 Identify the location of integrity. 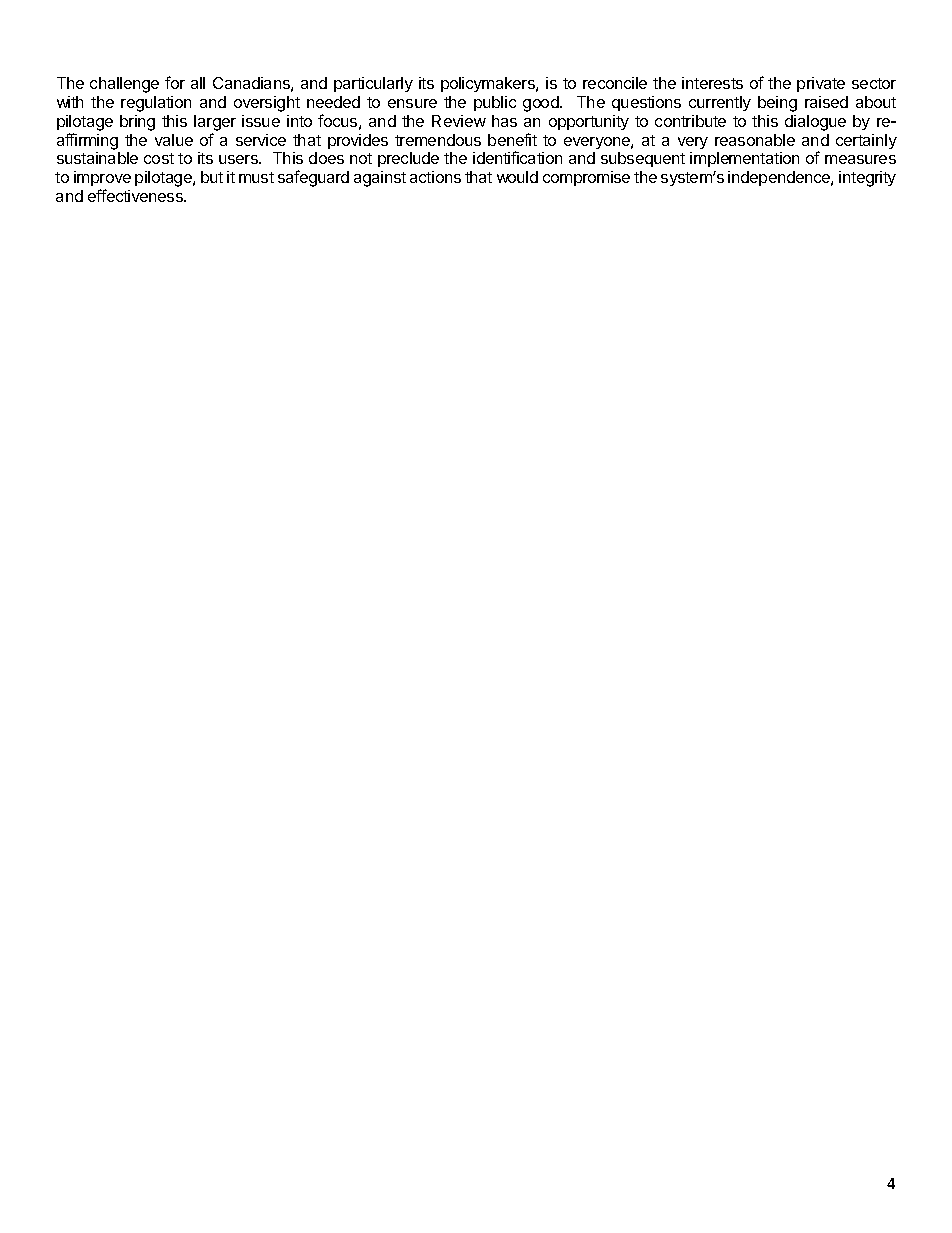
(867, 179).
